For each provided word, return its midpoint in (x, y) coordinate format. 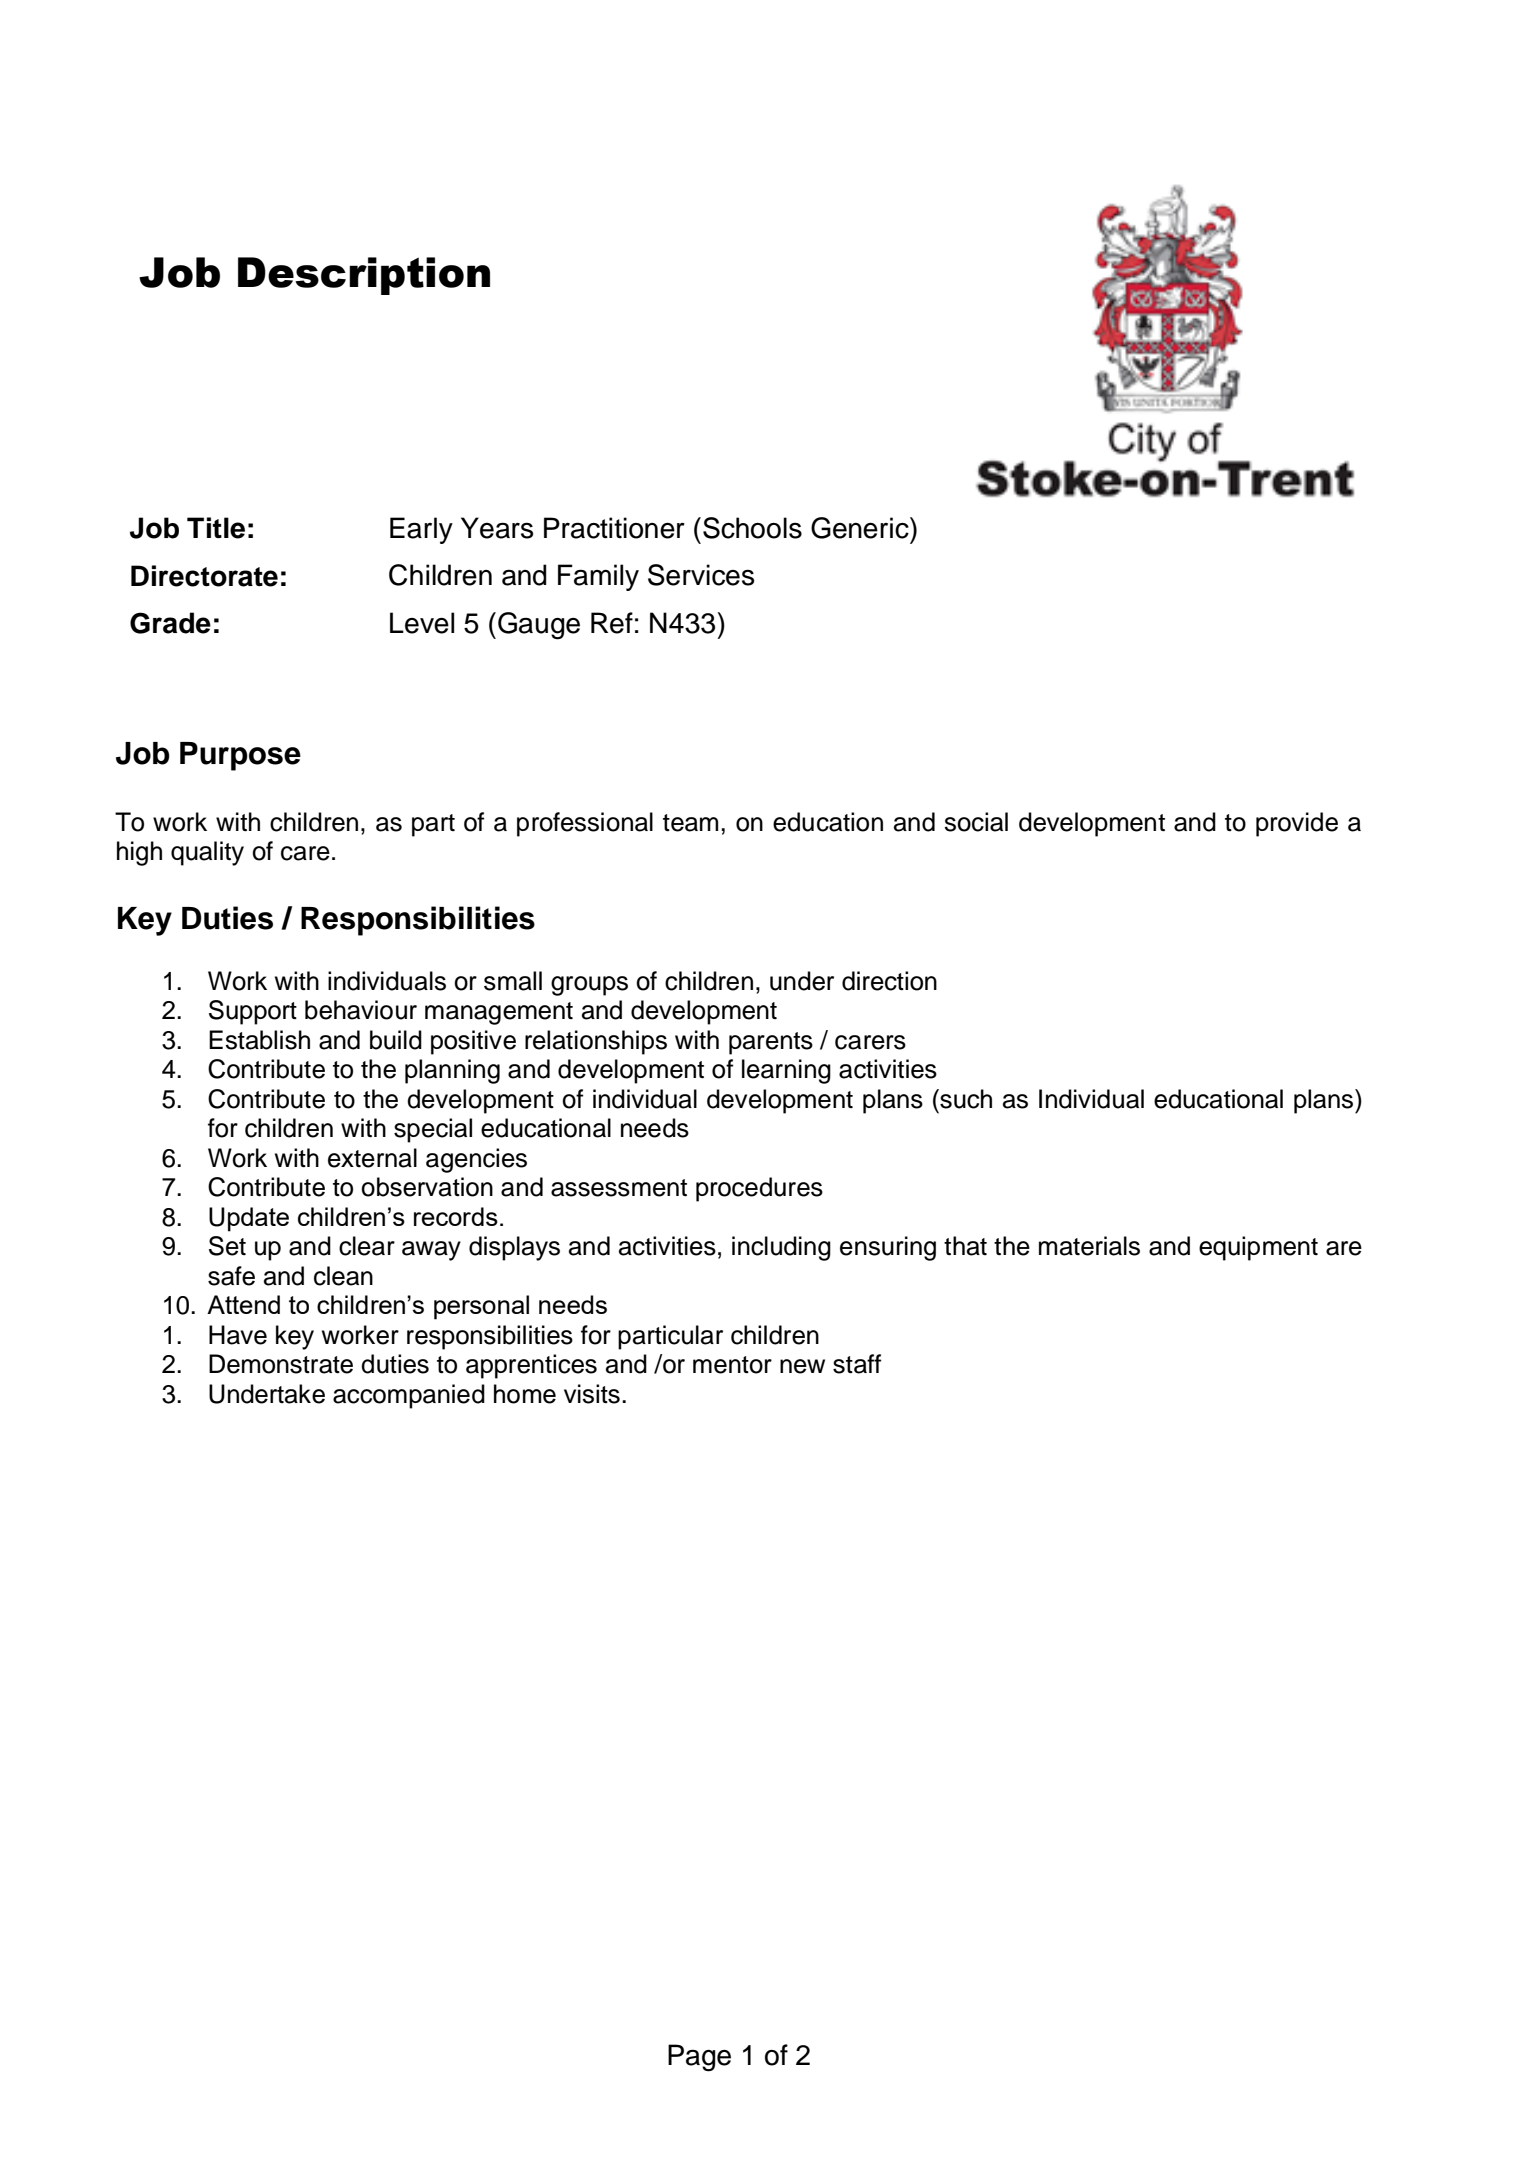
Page (699, 2058)
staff (857, 1364)
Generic (861, 528)
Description (364, 276)
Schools (752, 528)
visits (592, 1394)
